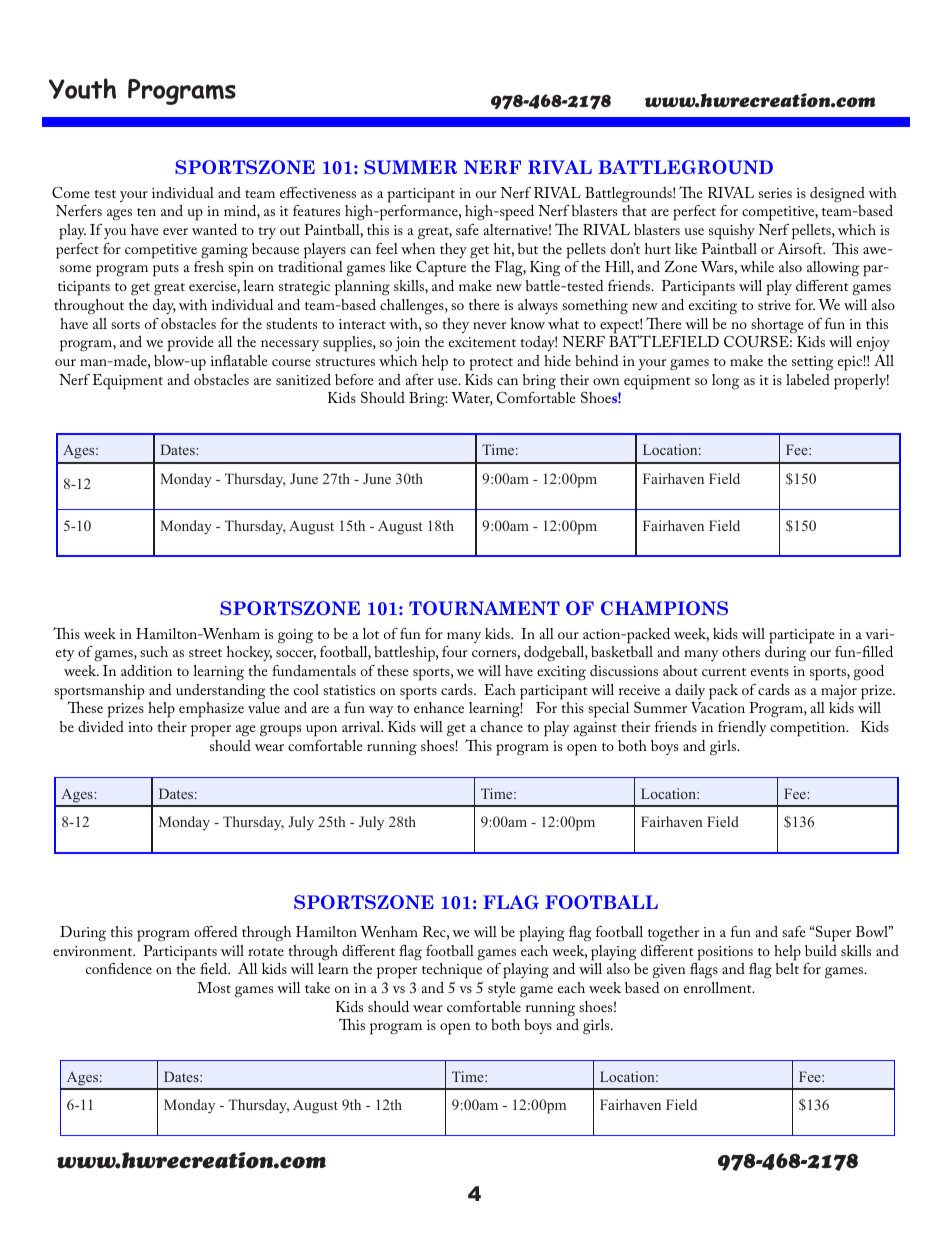 This screenshot has width=952, height=1233. What do you see at coordinates (119, 968) in the screenshot?
I see `confidence` at bounding box center [119, 968].
